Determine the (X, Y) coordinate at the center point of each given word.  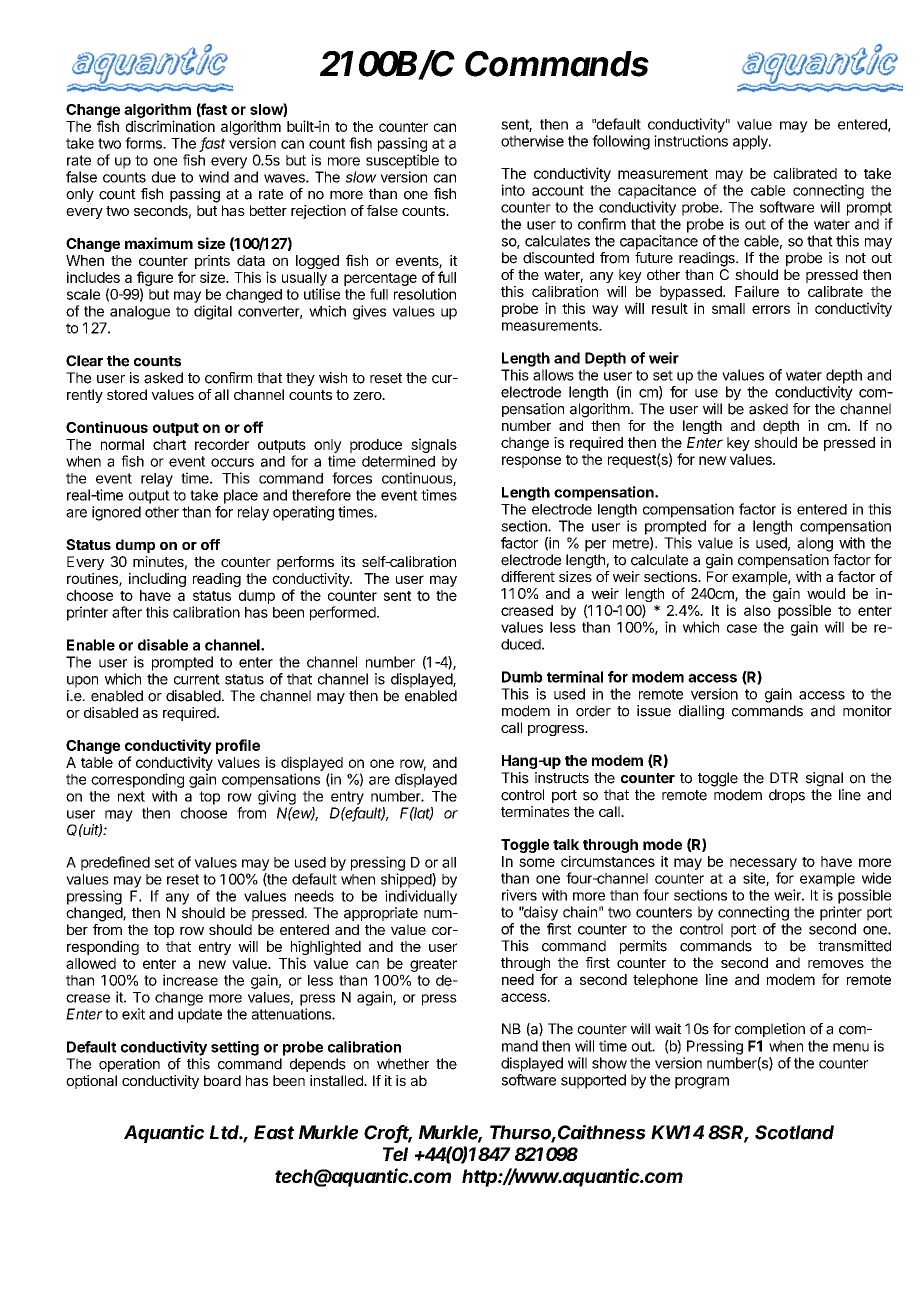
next (131, 796)
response (531, 462)
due (163, 177)
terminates (535, 811)
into (513, 190)
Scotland (794, 1132)
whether (403, 1064)
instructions (691, 141)
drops (787, 796)
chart (169, 444)
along (815, 544)
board (222, 1080)
